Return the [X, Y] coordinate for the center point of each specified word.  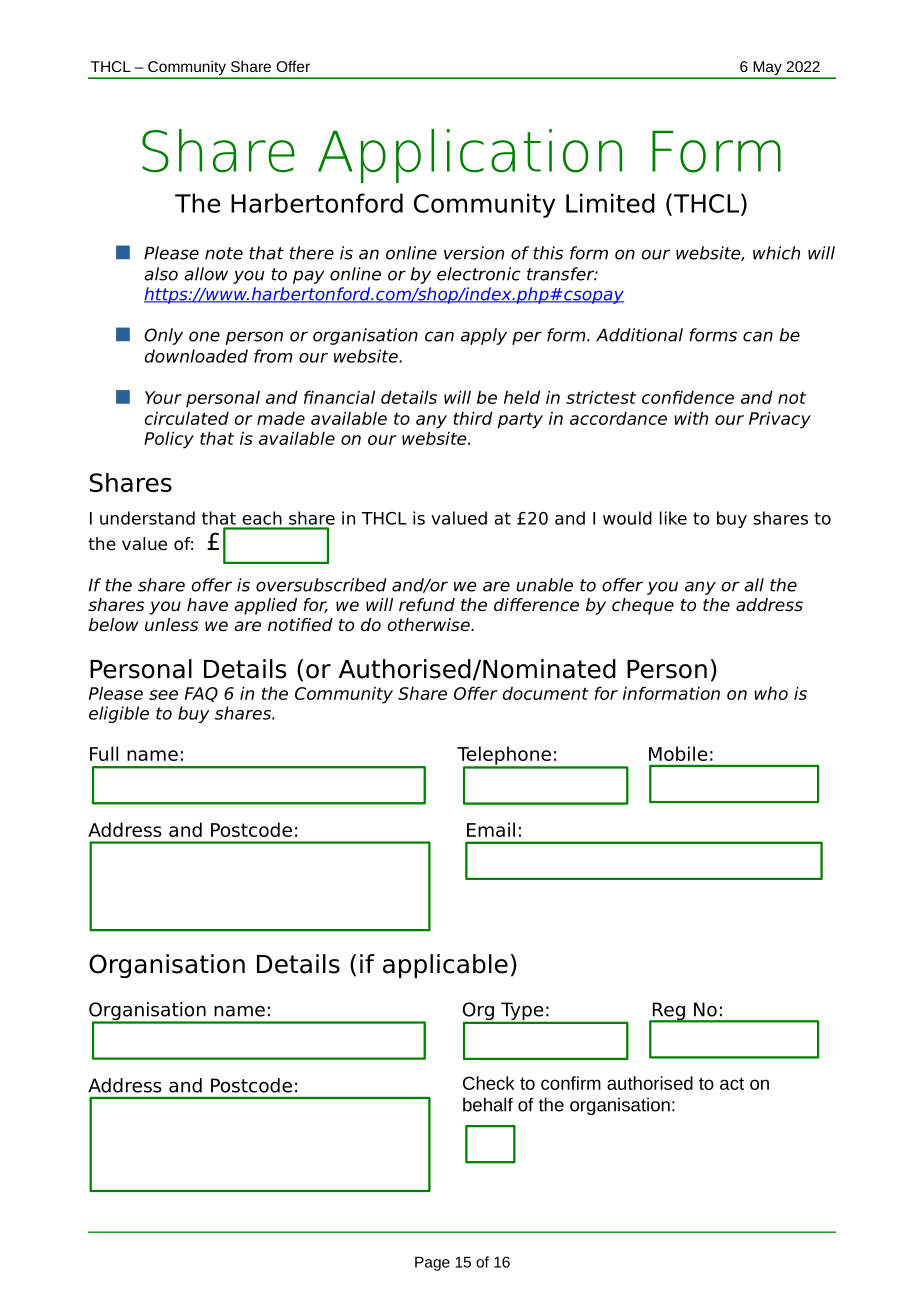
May [767, 69]
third [473, 418]
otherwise [430, 625]
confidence [688, 397]
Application [470, 156]
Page [432, 1264]
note [224, 253]
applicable [445, 966]
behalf [488, 1104]
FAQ [201, 694]
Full [104, 753]
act [732, 1083]
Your [163, 397]
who [771, 693]
